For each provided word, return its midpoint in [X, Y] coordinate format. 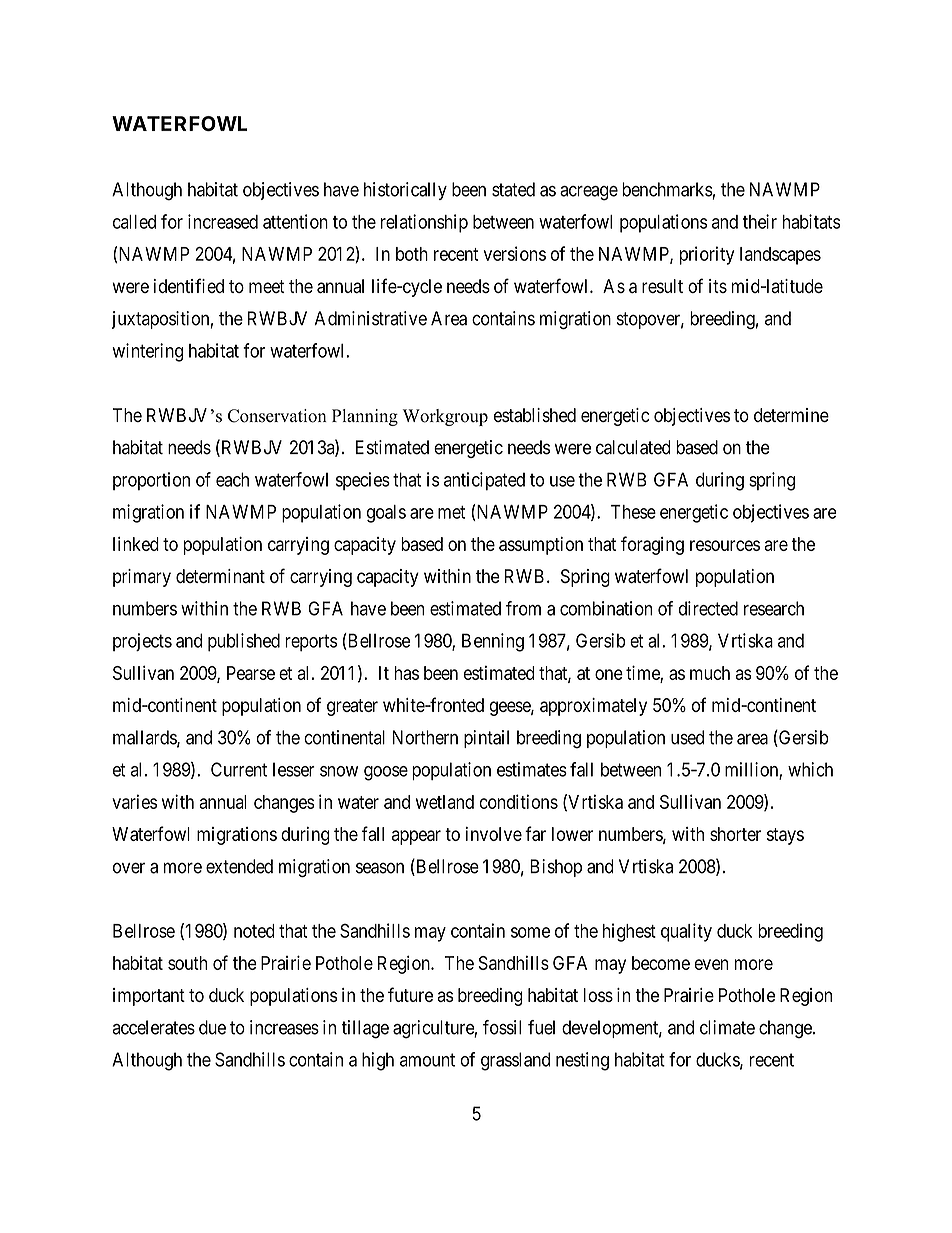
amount [427, 1060]
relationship [424, 223]
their [760, 221]
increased [223, 221]
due [212, 1027]
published [244, 642]
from [523, 608]
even [711, 964]
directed [708, 608]
